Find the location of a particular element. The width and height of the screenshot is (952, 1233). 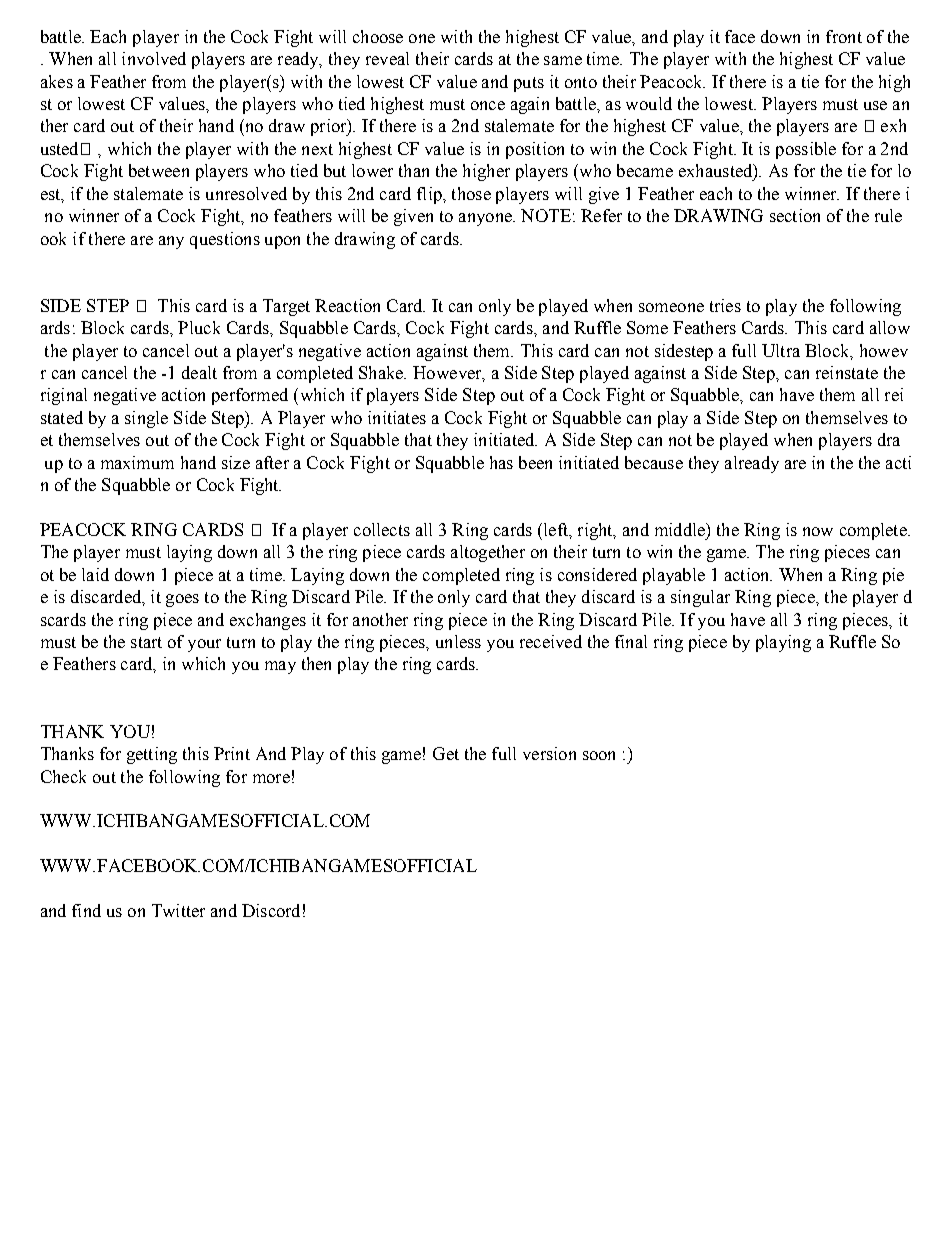

front is located at coordinates (844, 36).
